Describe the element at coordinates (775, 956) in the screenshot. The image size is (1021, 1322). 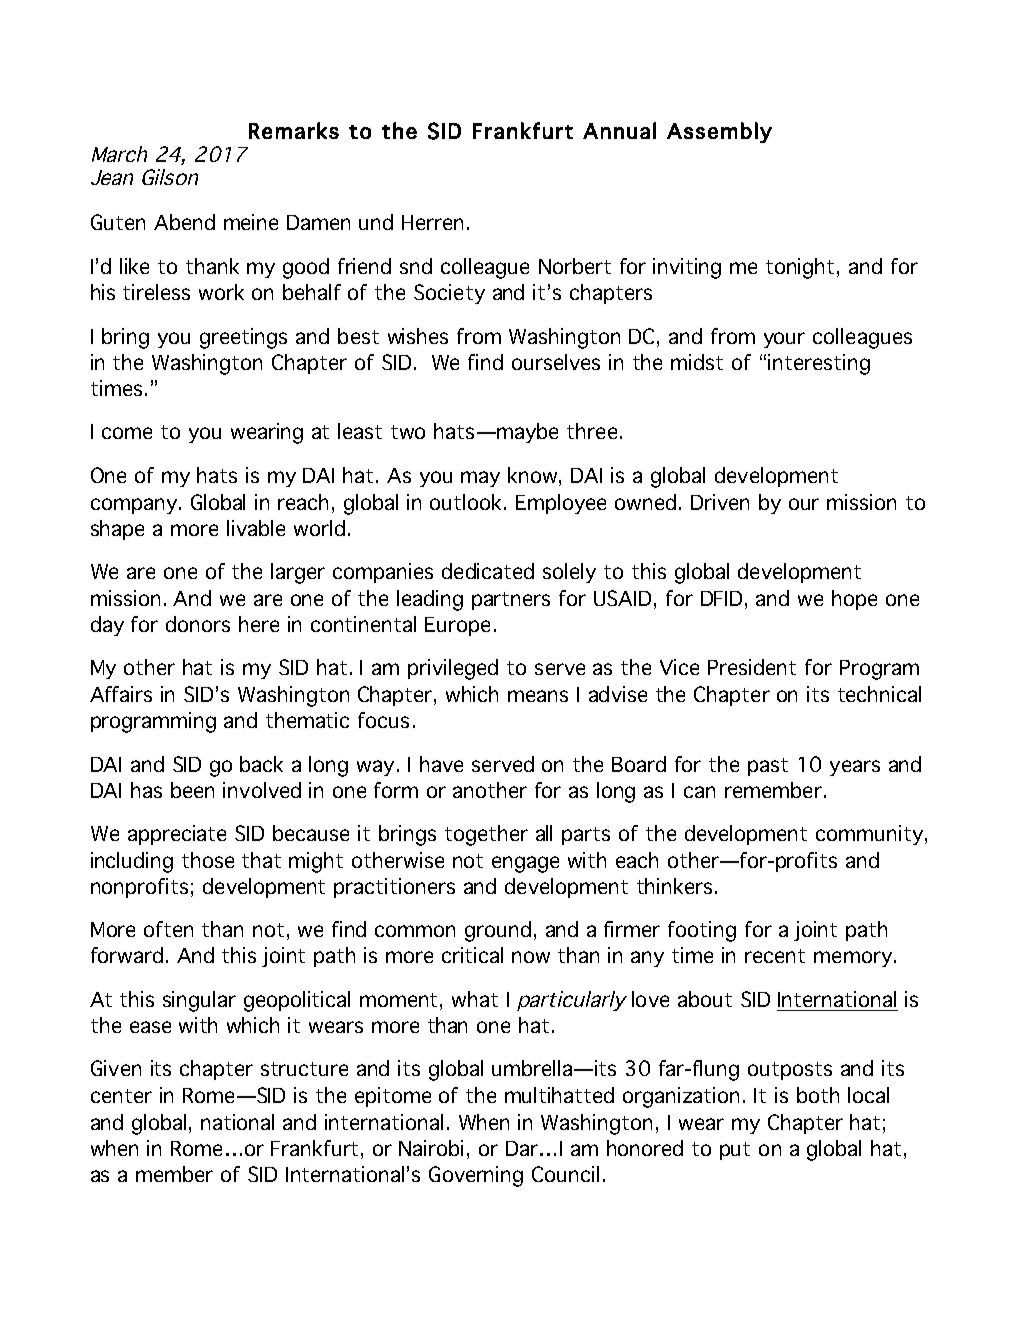
I see `recent` at that location.
